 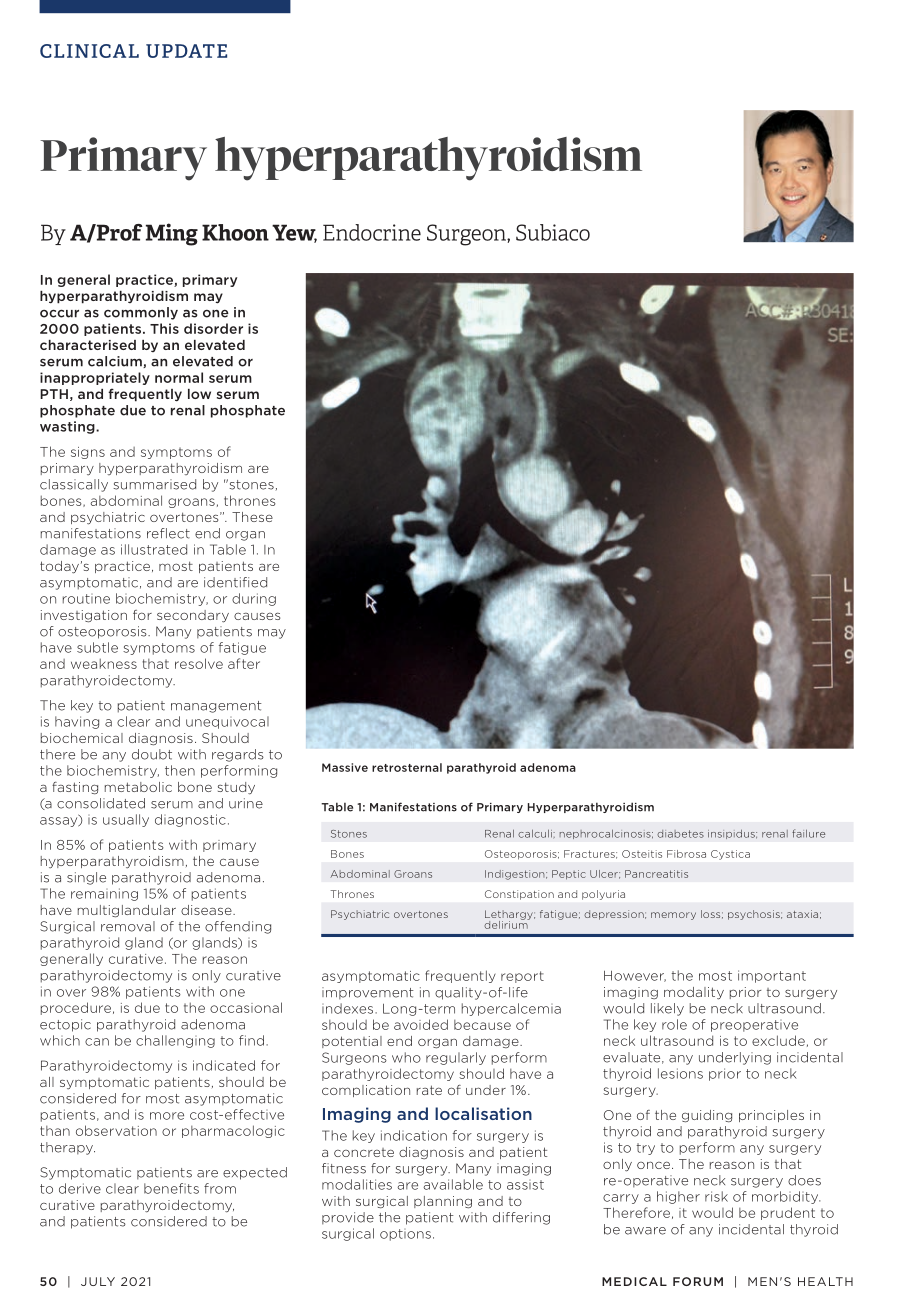 I want to click on JULY, so click(x=98, y=1281).
